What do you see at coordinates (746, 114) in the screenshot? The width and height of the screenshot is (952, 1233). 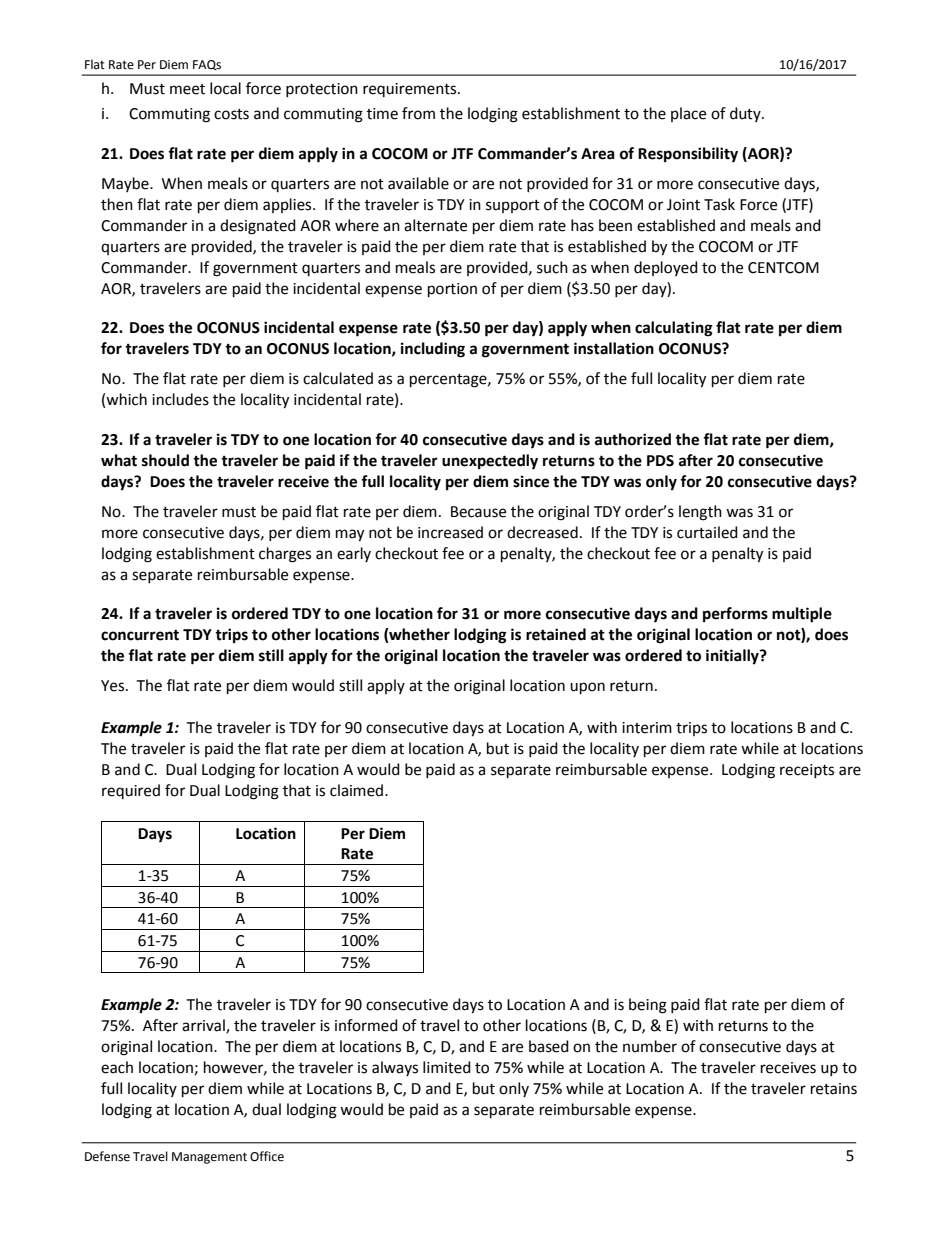 I see `duty` at bounding box center [746, 114].
